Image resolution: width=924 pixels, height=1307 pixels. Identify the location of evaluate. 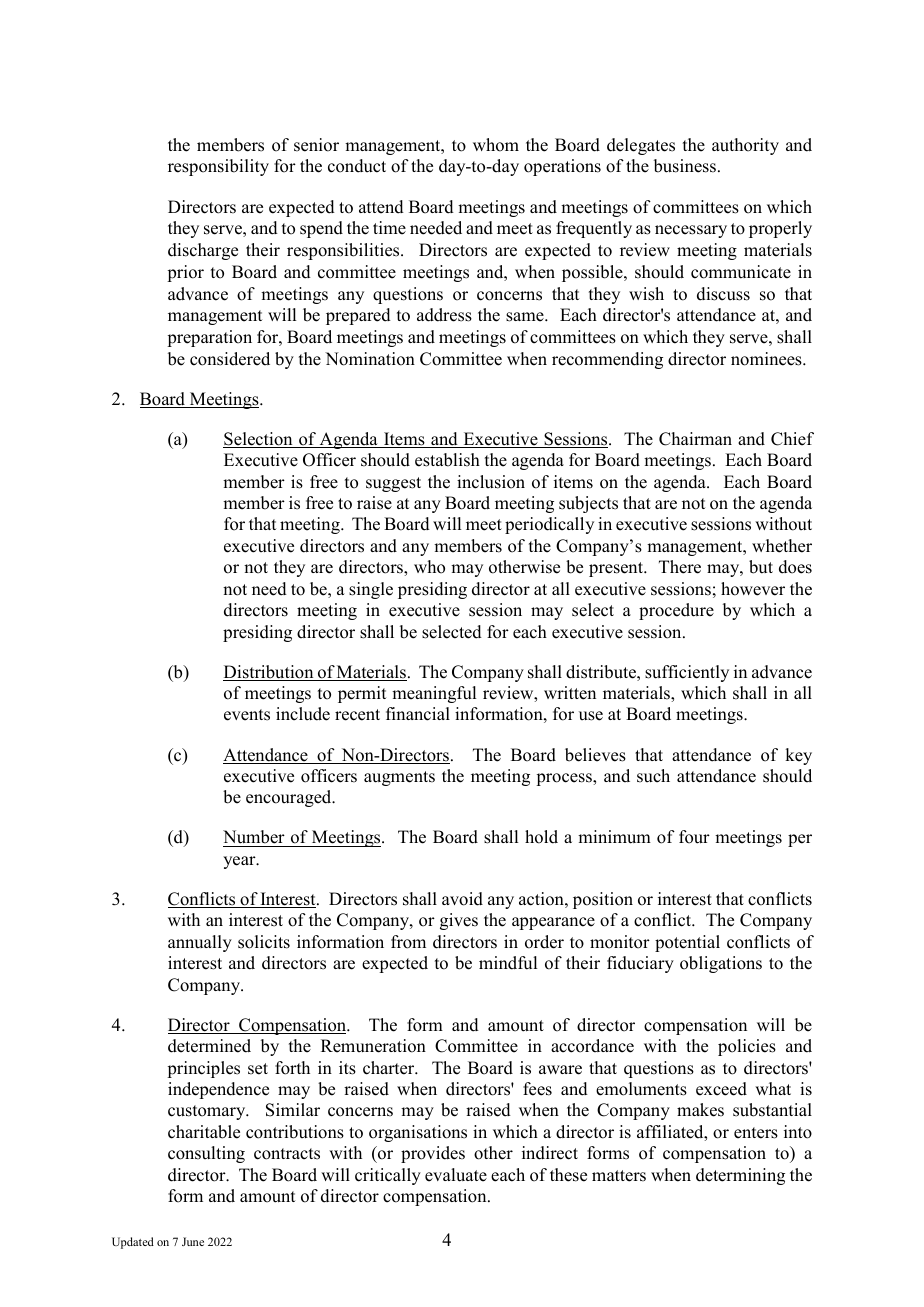
(456, 1175).
